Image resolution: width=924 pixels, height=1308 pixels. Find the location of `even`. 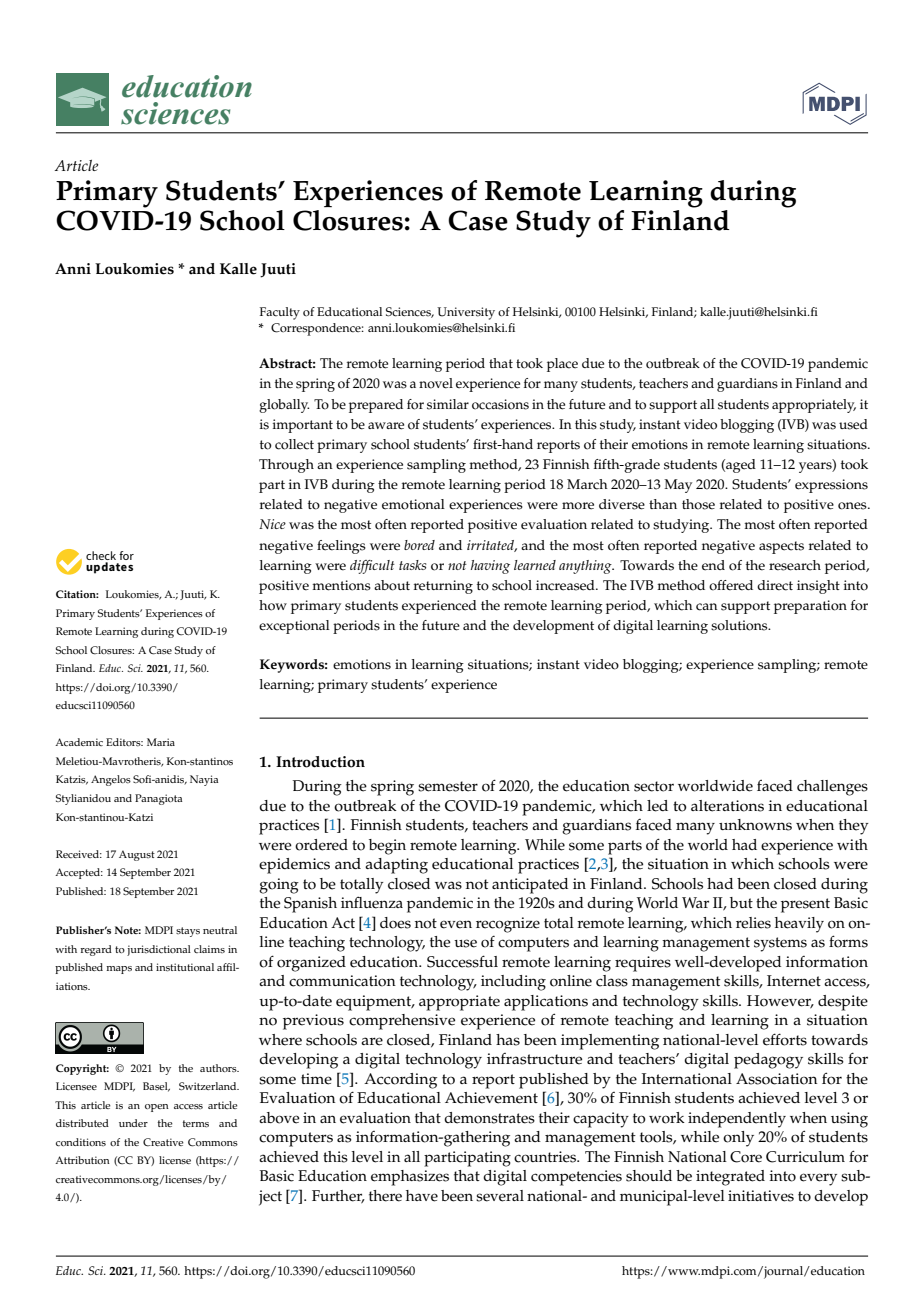

even is located at coordinates (456, 924).
